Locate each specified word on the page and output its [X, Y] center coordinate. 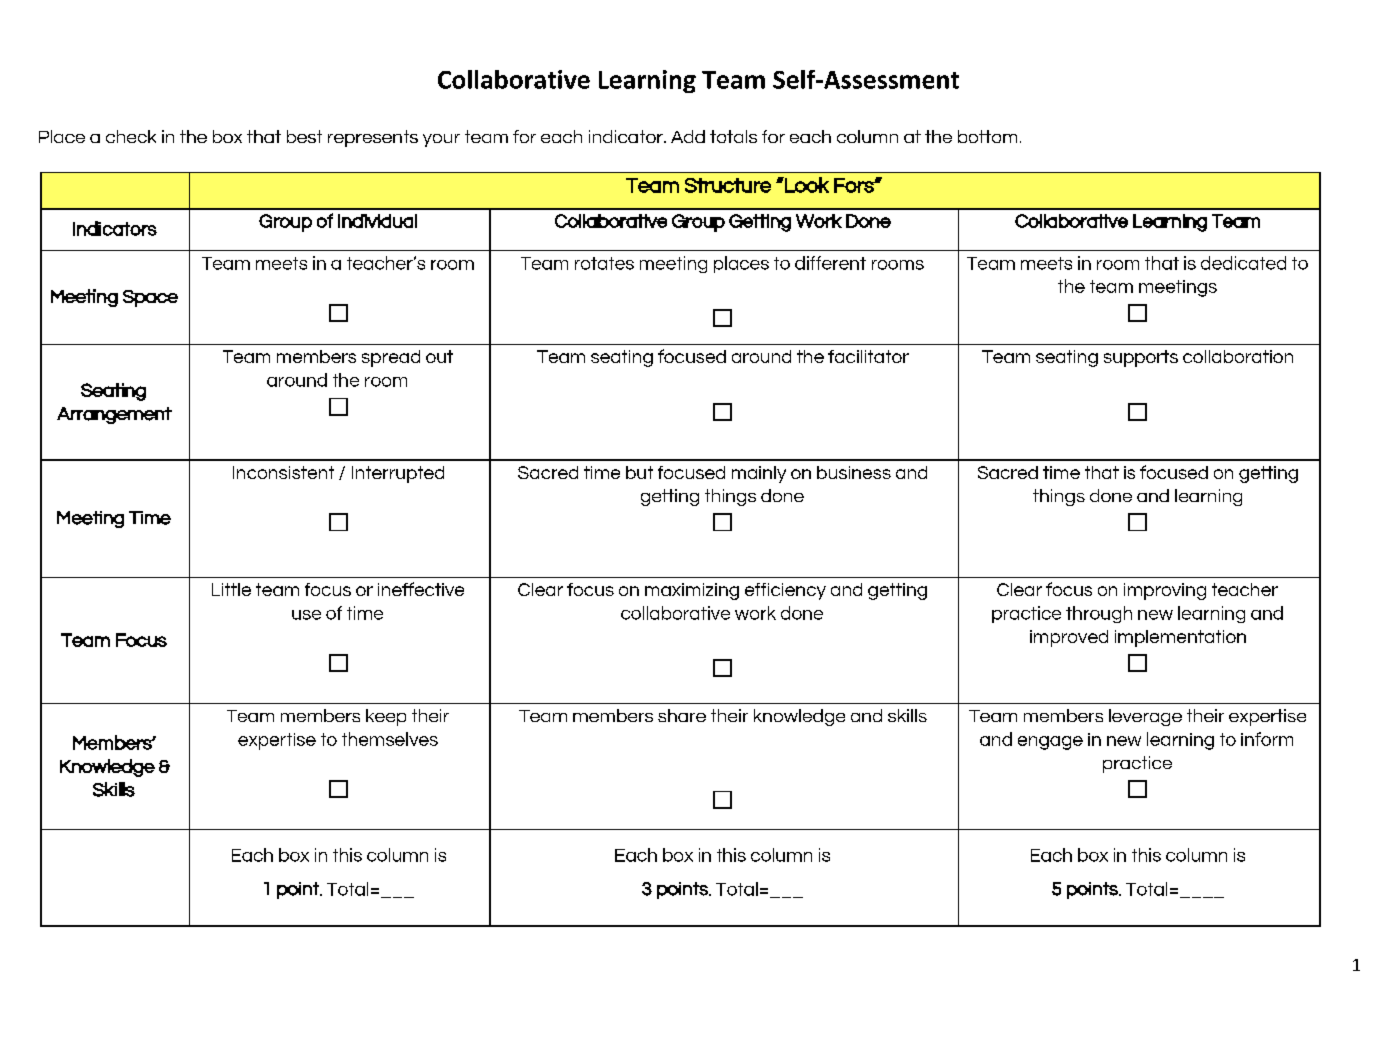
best [304, 136]
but [639, 472]
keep [386, 717]
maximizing [692, 591]
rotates [604, 263]
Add [688, 136]
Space [150, 298]
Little [231, 589]
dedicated [1243, 263]
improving [1165, 591]
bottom [987, 136]
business [854, 472]
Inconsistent [283, 472]
